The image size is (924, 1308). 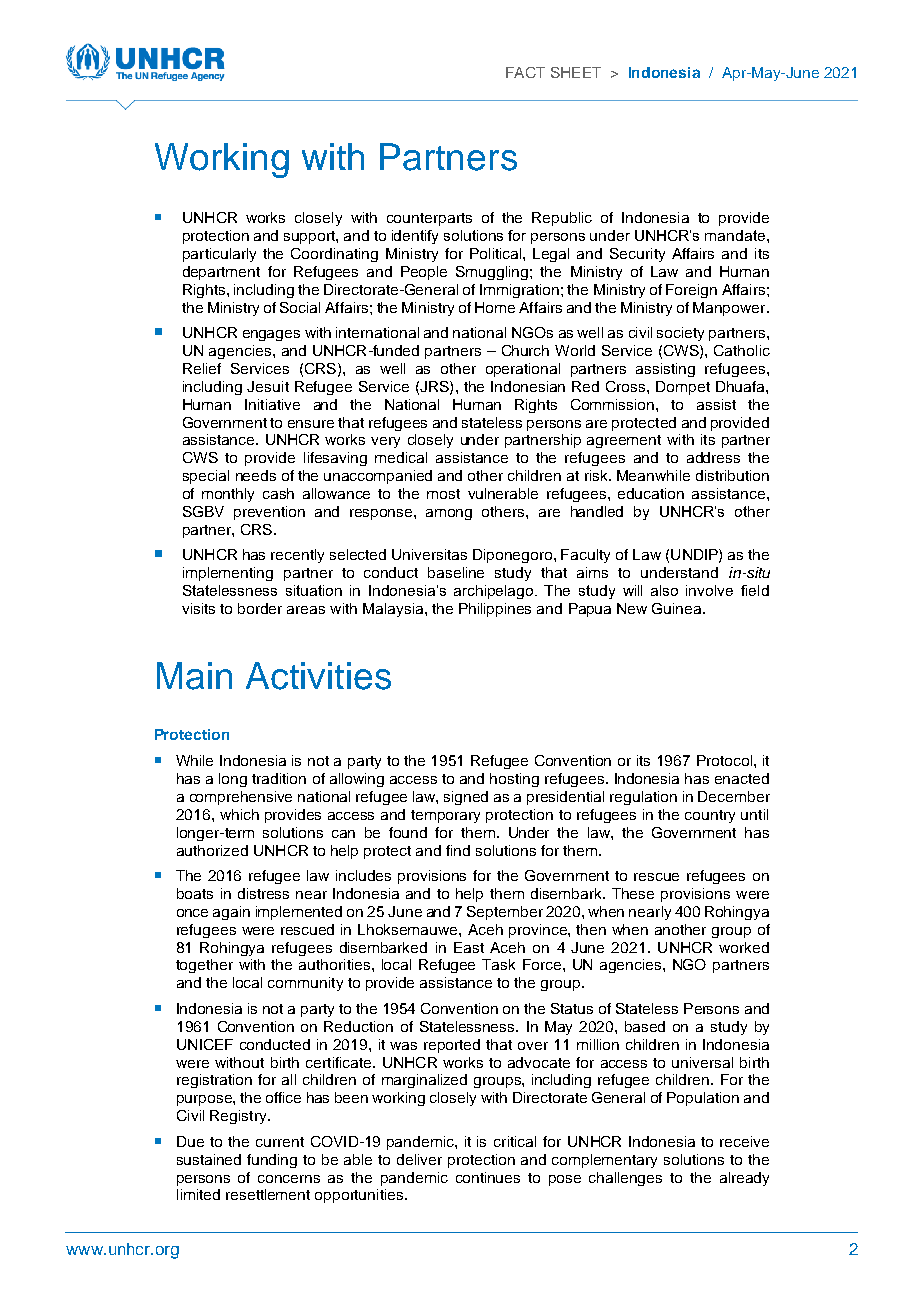 I want to click on engages, so click(x=271, y=335).
